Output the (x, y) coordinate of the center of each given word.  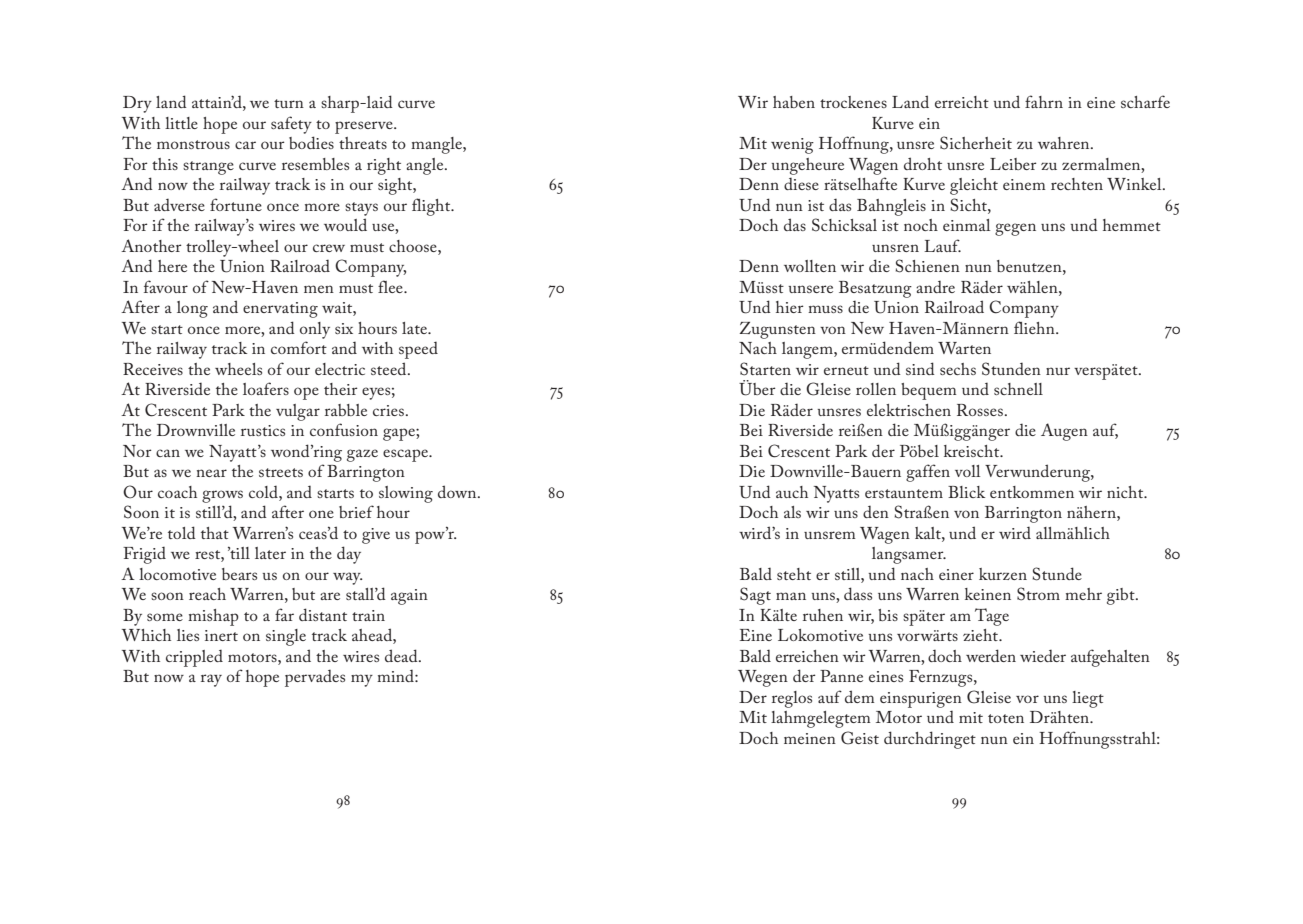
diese (801, 183)
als (792, 512)
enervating (280, 310)
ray (211, 680)
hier (790, 307)
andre (935, 286)
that (215, 533)
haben (794, 102)
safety (291, 125)
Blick (966, 492)
